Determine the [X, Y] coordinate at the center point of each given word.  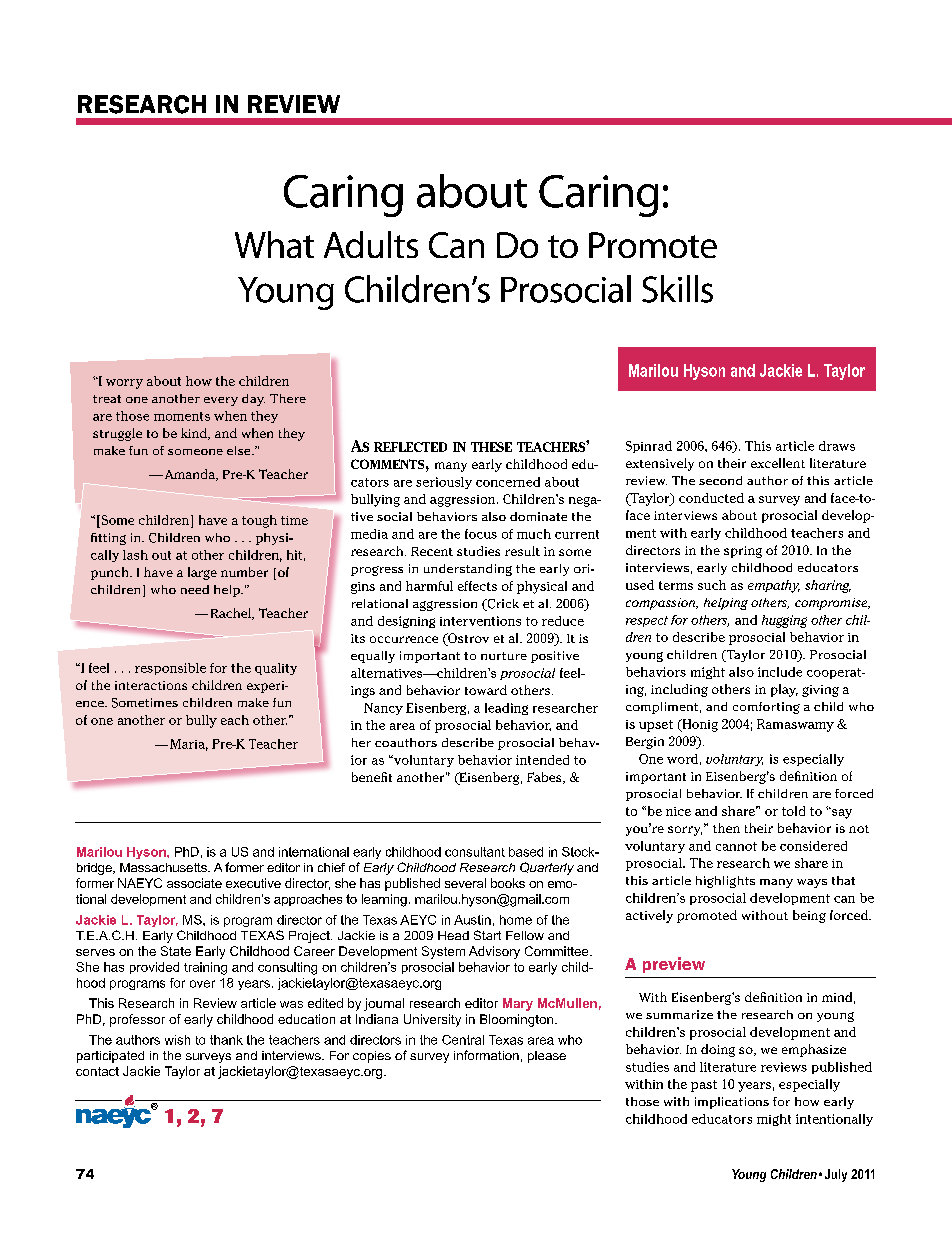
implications [732, 1103]
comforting [766, 708]
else [240, 450]
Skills [677, 289]
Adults [371, 244]
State [176, 951]
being [809, 916]
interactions [151, 685]
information [486, 1055]
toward [486, 690]
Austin [472, 920]
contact [97, 1071]
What [274, 244]
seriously [444, 483]
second [720, 480]
